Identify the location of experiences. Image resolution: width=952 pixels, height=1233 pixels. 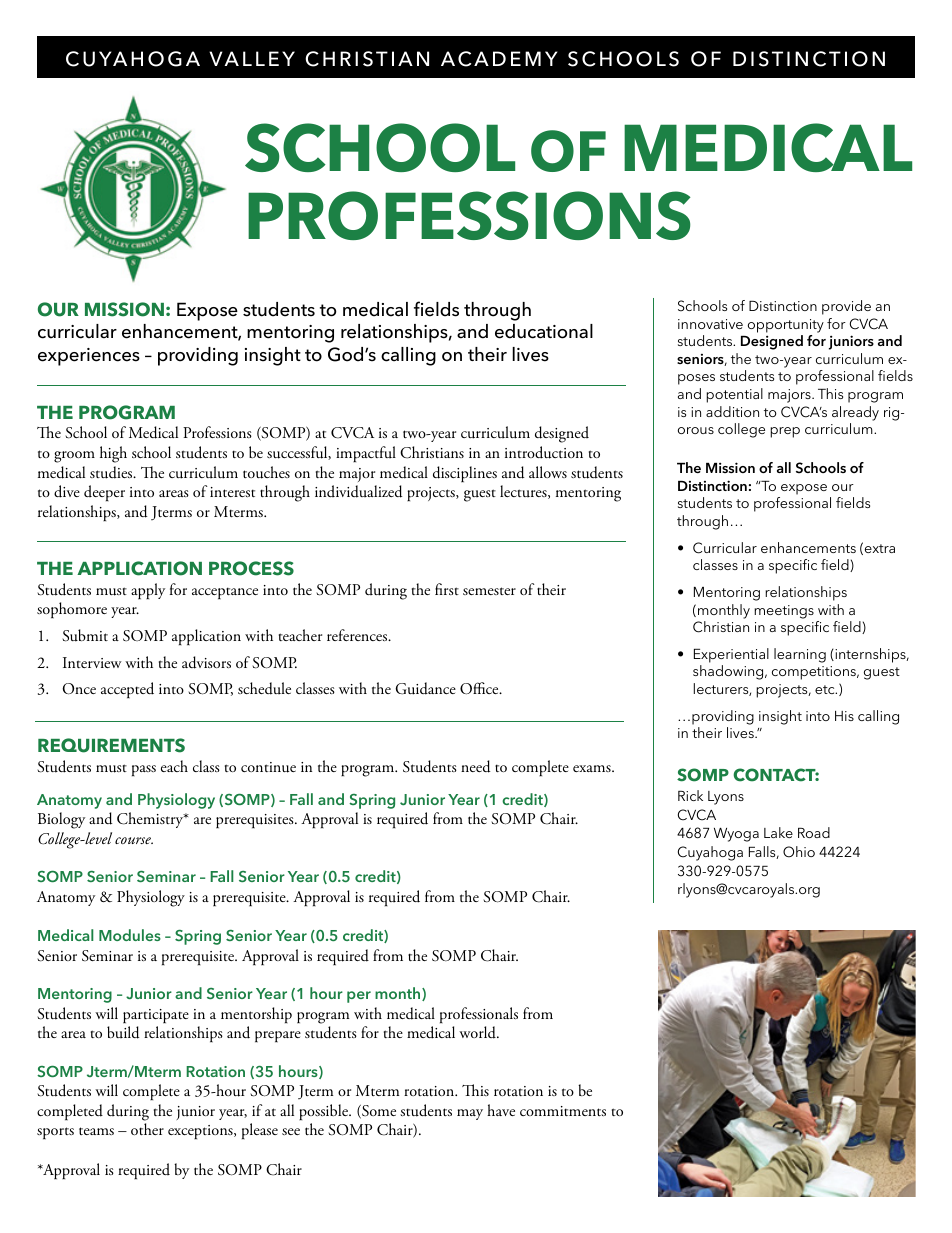
(89, 357).
